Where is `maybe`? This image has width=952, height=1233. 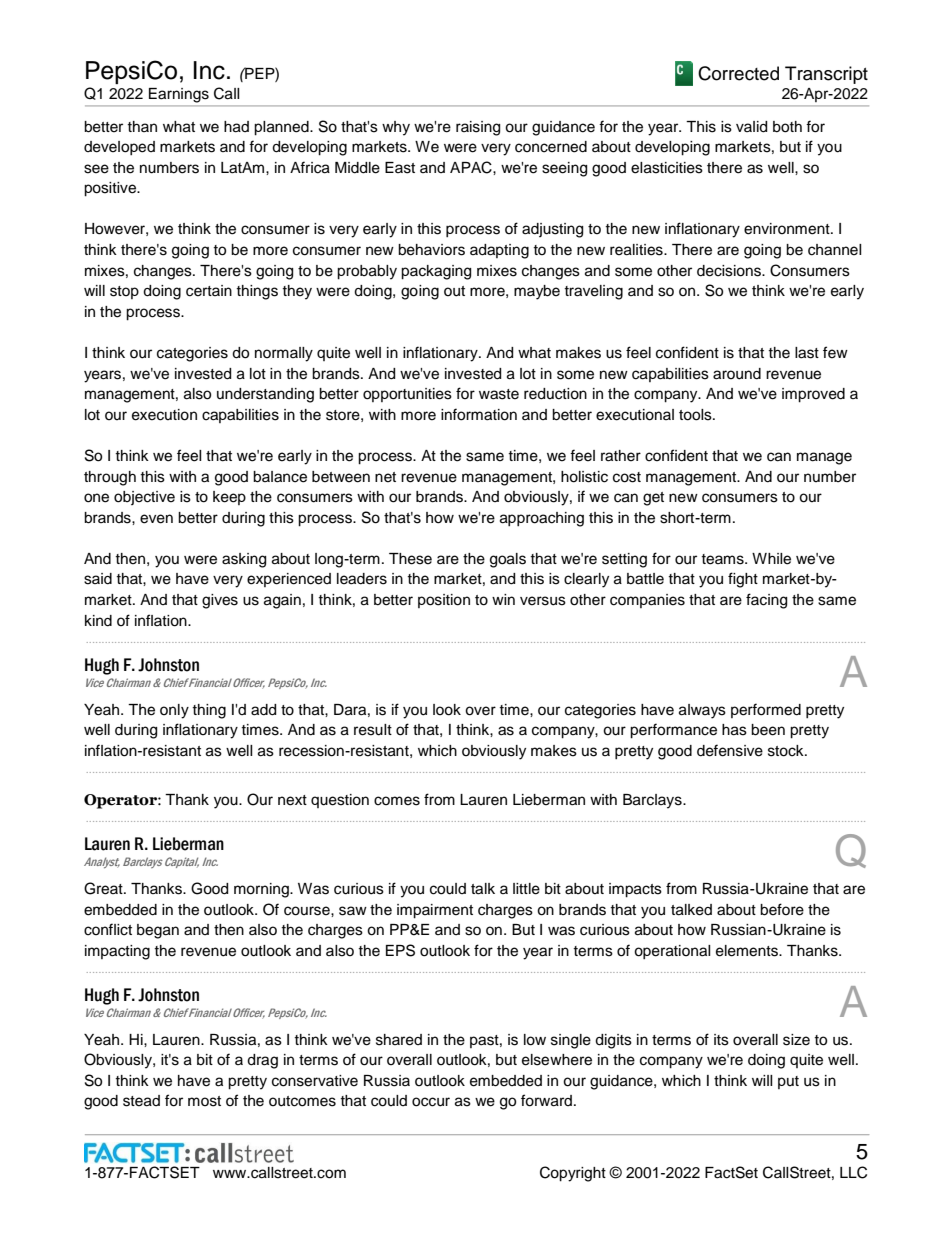 maybe is located at coordinates (537, 292).
